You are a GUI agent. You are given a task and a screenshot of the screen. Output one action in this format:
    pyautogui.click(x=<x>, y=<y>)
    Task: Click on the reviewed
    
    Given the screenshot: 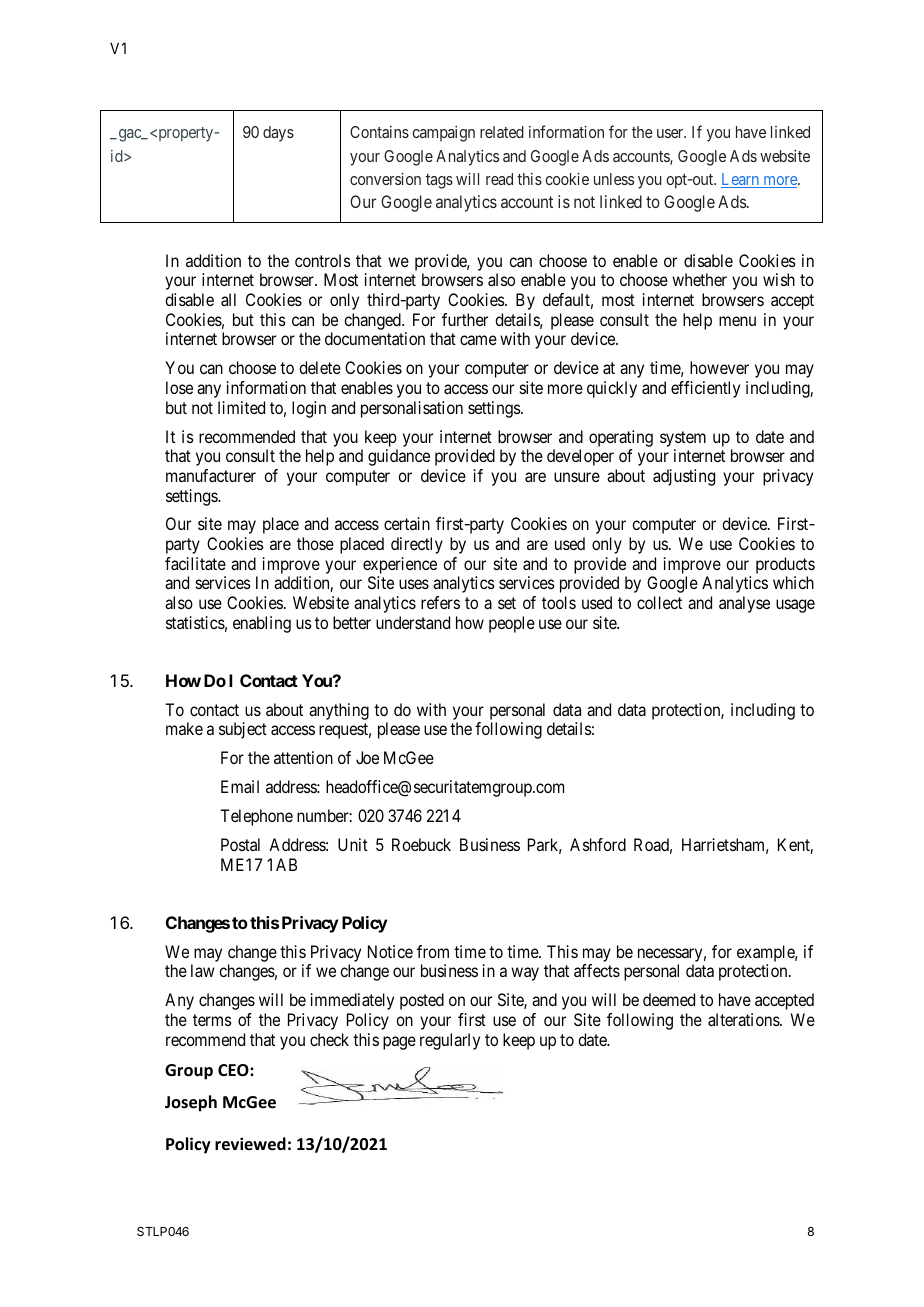 What is the action you would take?
    pyautogui.click(x=250, y=1144)
